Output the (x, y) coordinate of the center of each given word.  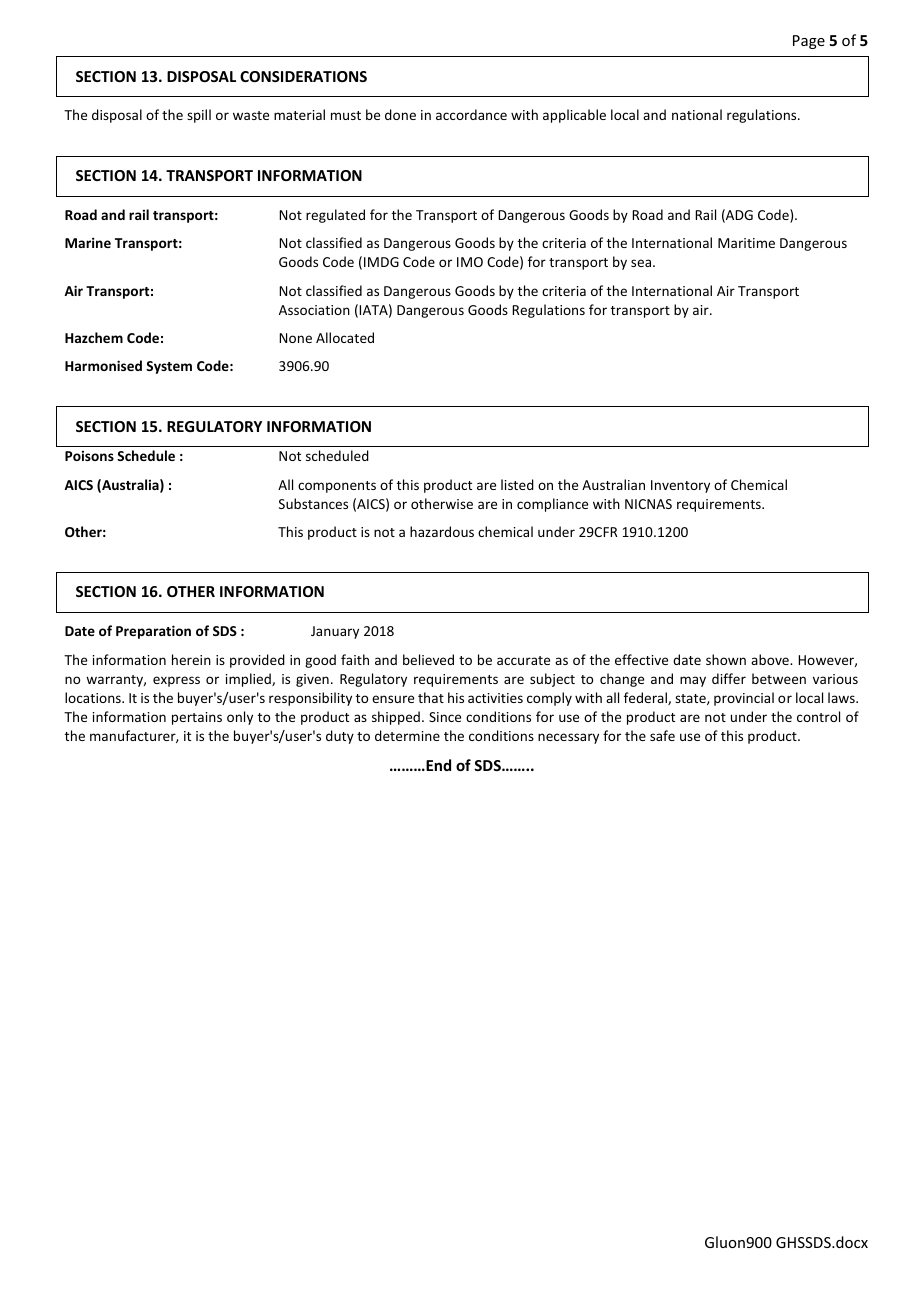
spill (199, 116)
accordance (471, 114)
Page (809, 42)
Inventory (680, 486)
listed (517, 484)
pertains (197, 718)
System (169, 367)
